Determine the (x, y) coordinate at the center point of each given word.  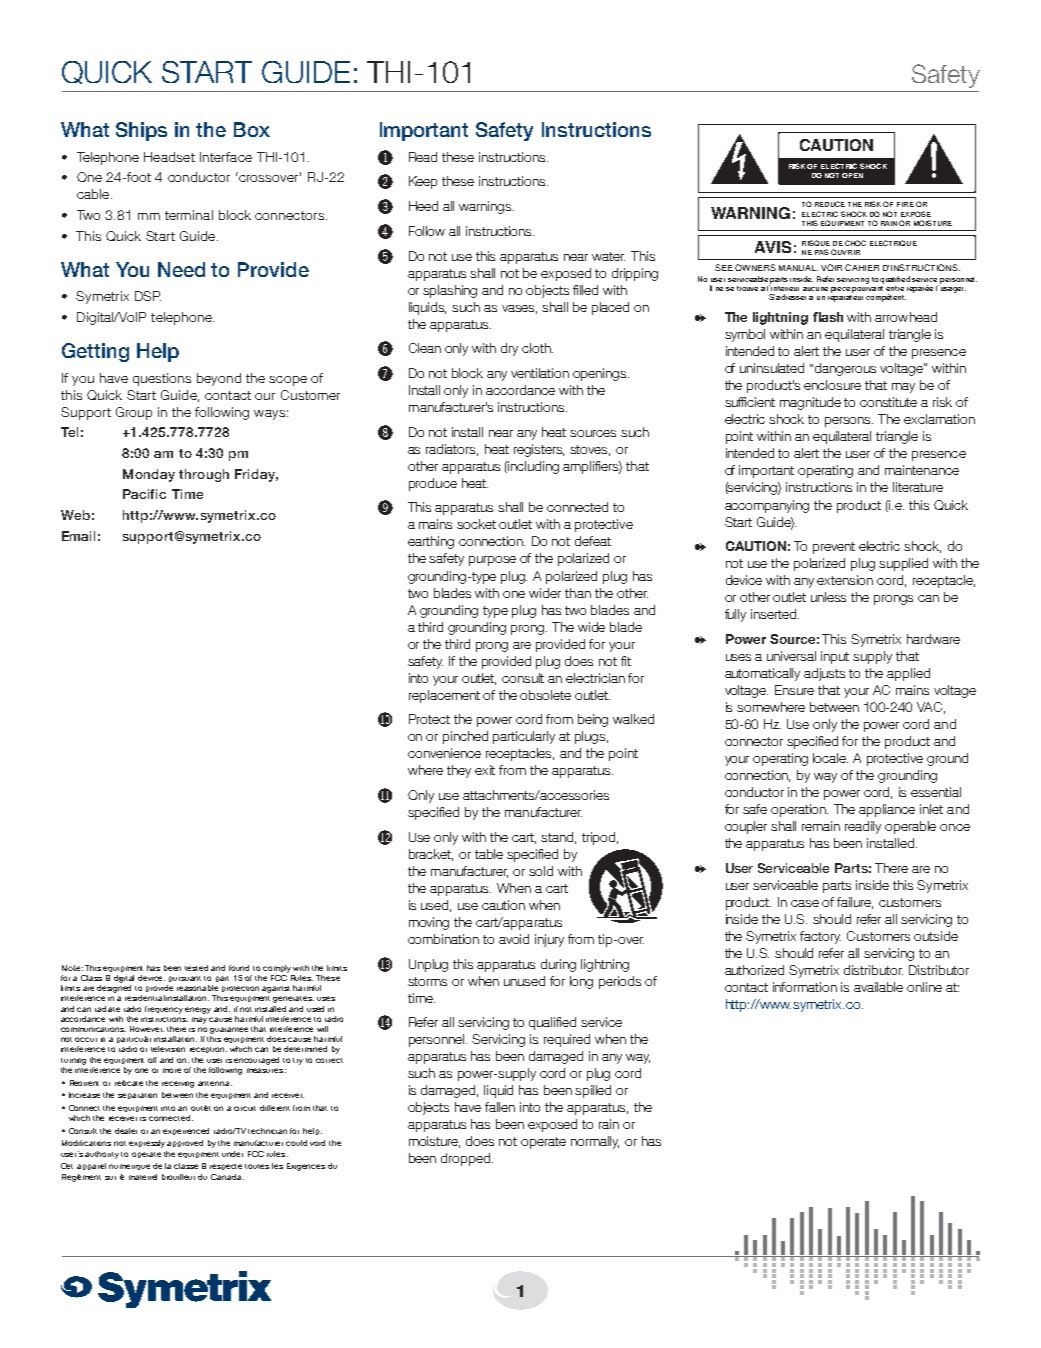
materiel (143, 1177)
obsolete (545, 695)
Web (75, 515)
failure (855, 903)
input (835, 657)
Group (134, 413)
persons (849, 422)
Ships (141, 131)
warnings (486, 207)
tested (196, 968)
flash (828, 317)
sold (541, 871)
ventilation (540, 373)
